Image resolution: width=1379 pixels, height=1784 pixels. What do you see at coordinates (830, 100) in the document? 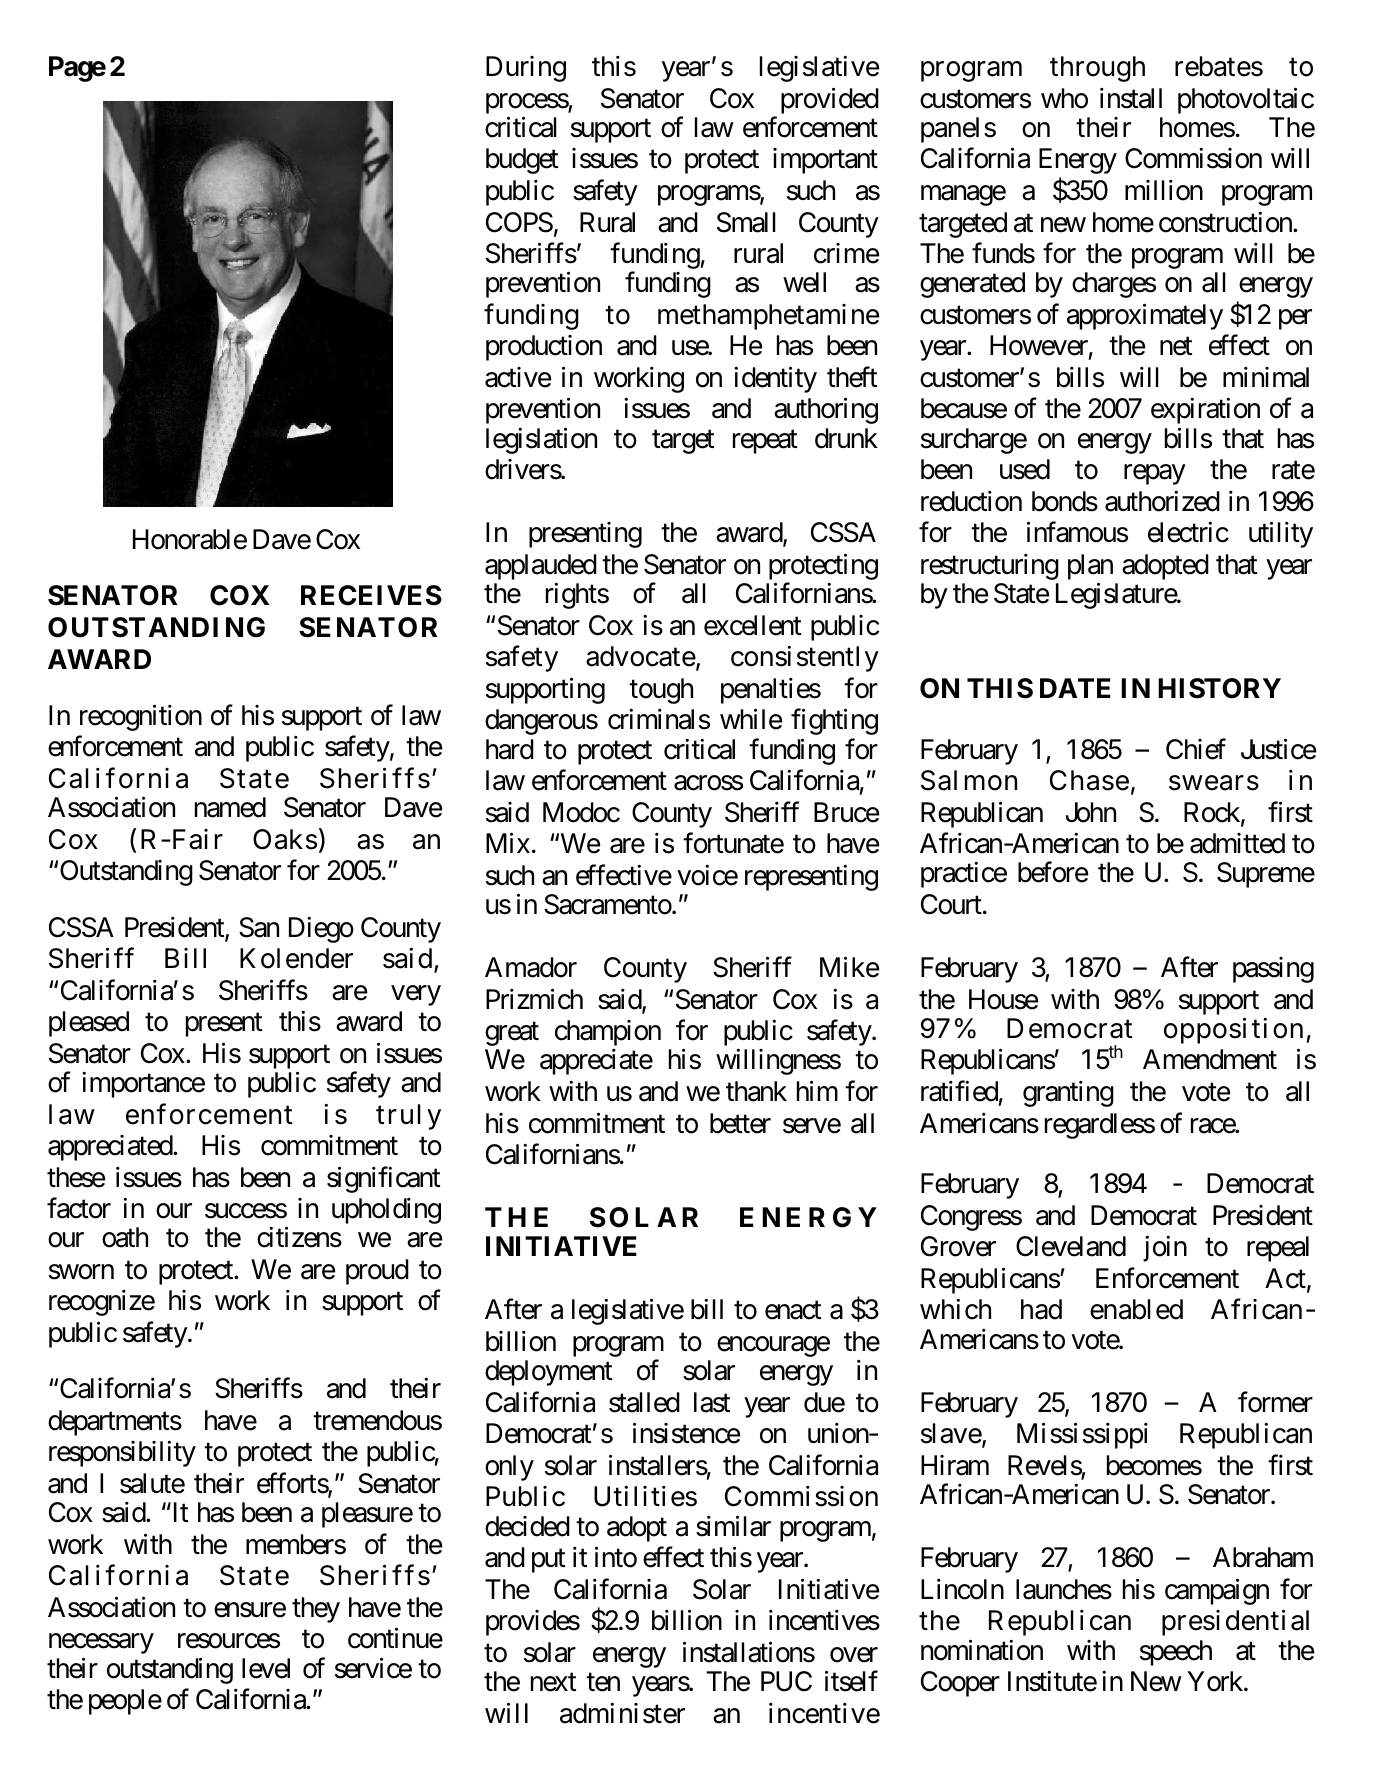
I see `provided` at bounding box center [830, 100].
